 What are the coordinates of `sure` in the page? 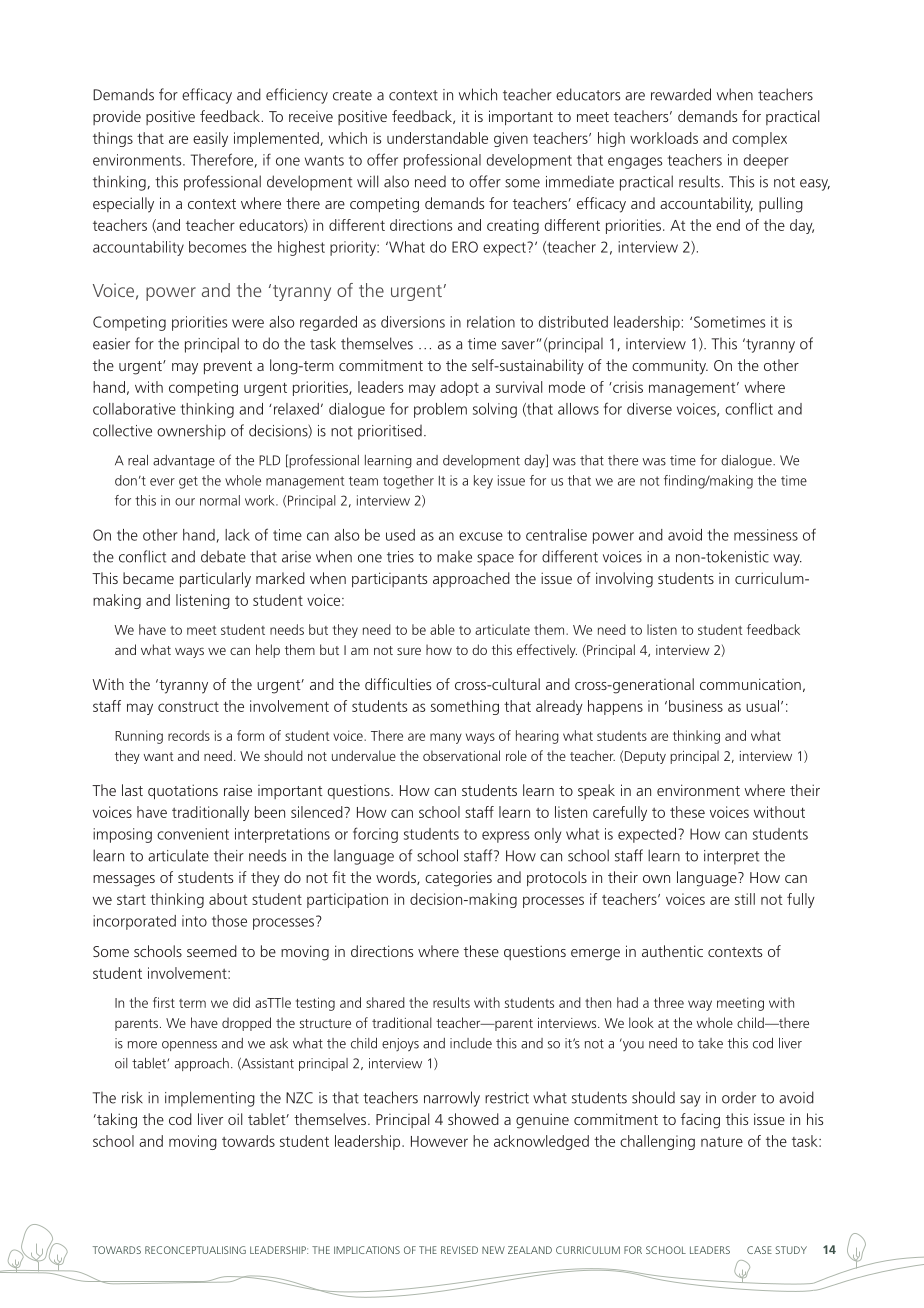 It's located at (409, 651).
